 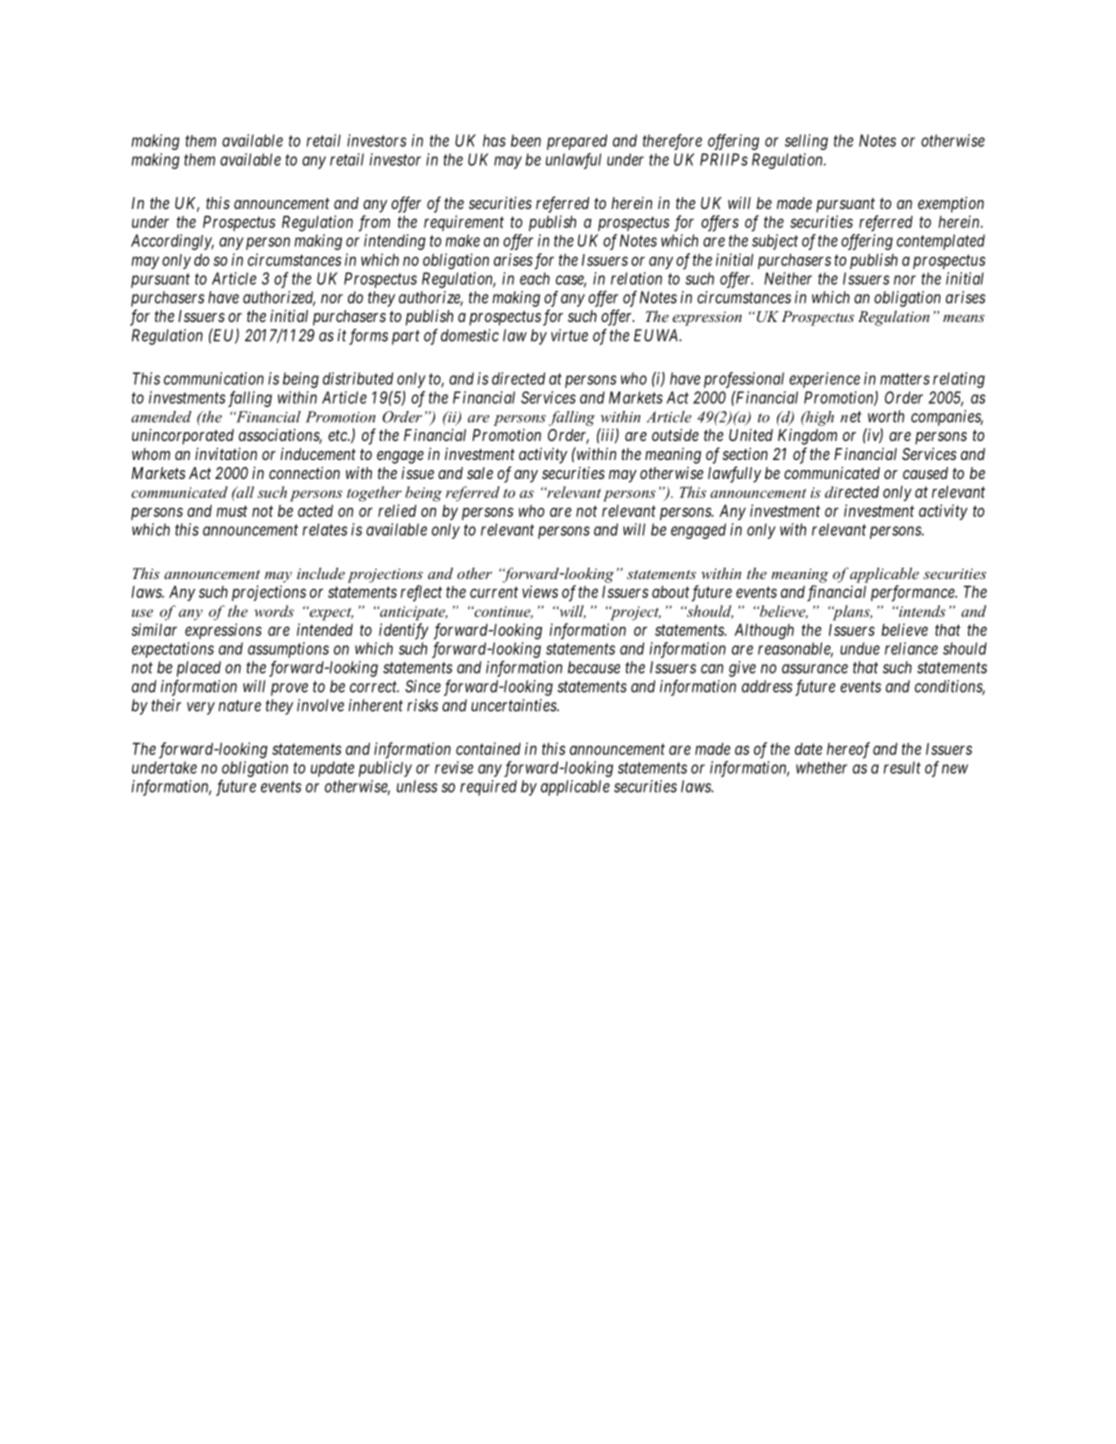 I want to click on from, so click(x=374, y=223).
